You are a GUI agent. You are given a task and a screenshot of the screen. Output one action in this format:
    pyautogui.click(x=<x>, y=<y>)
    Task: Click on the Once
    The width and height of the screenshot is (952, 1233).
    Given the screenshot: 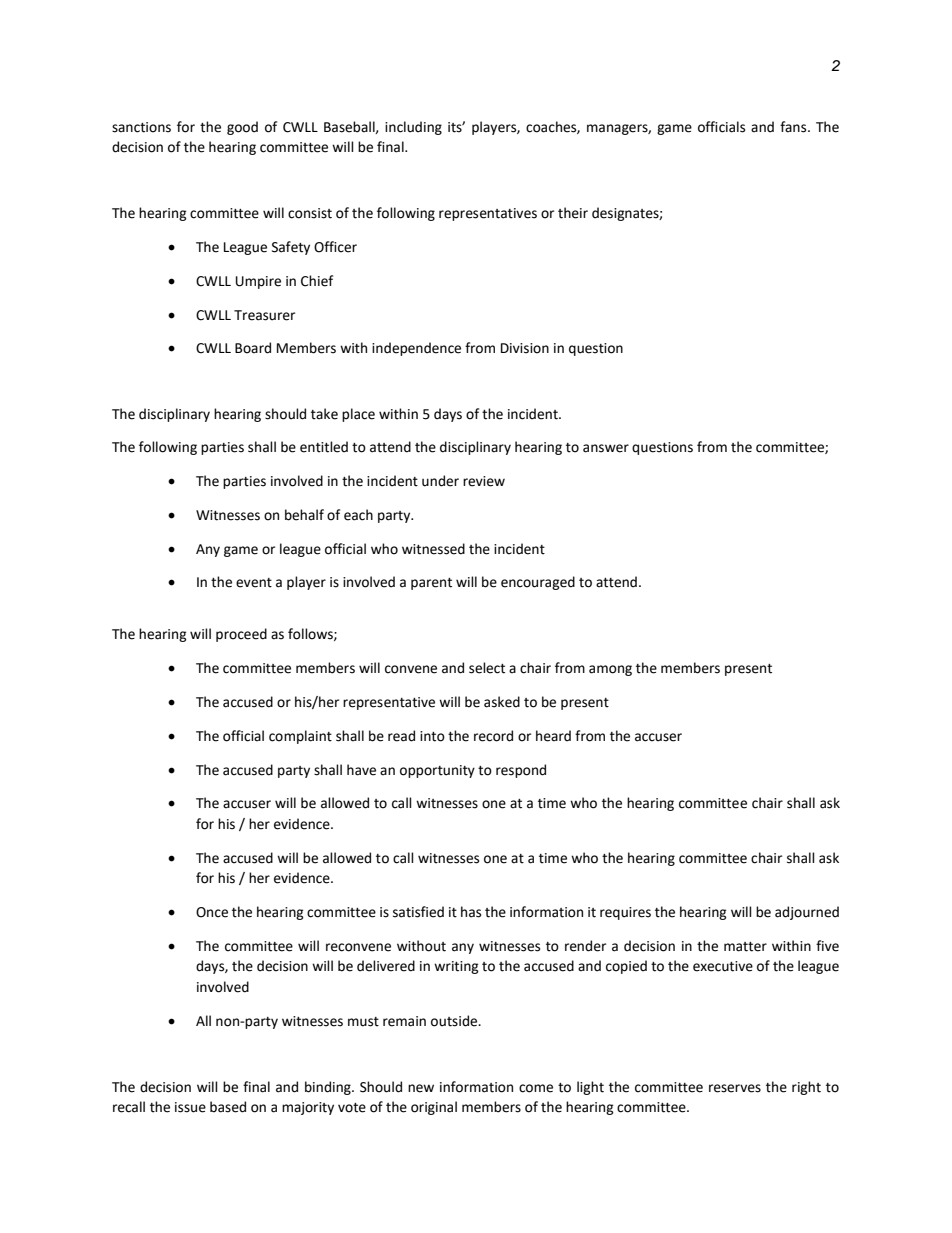 What is the action you would take?
    pyautogui.click(x=212, y=912)
